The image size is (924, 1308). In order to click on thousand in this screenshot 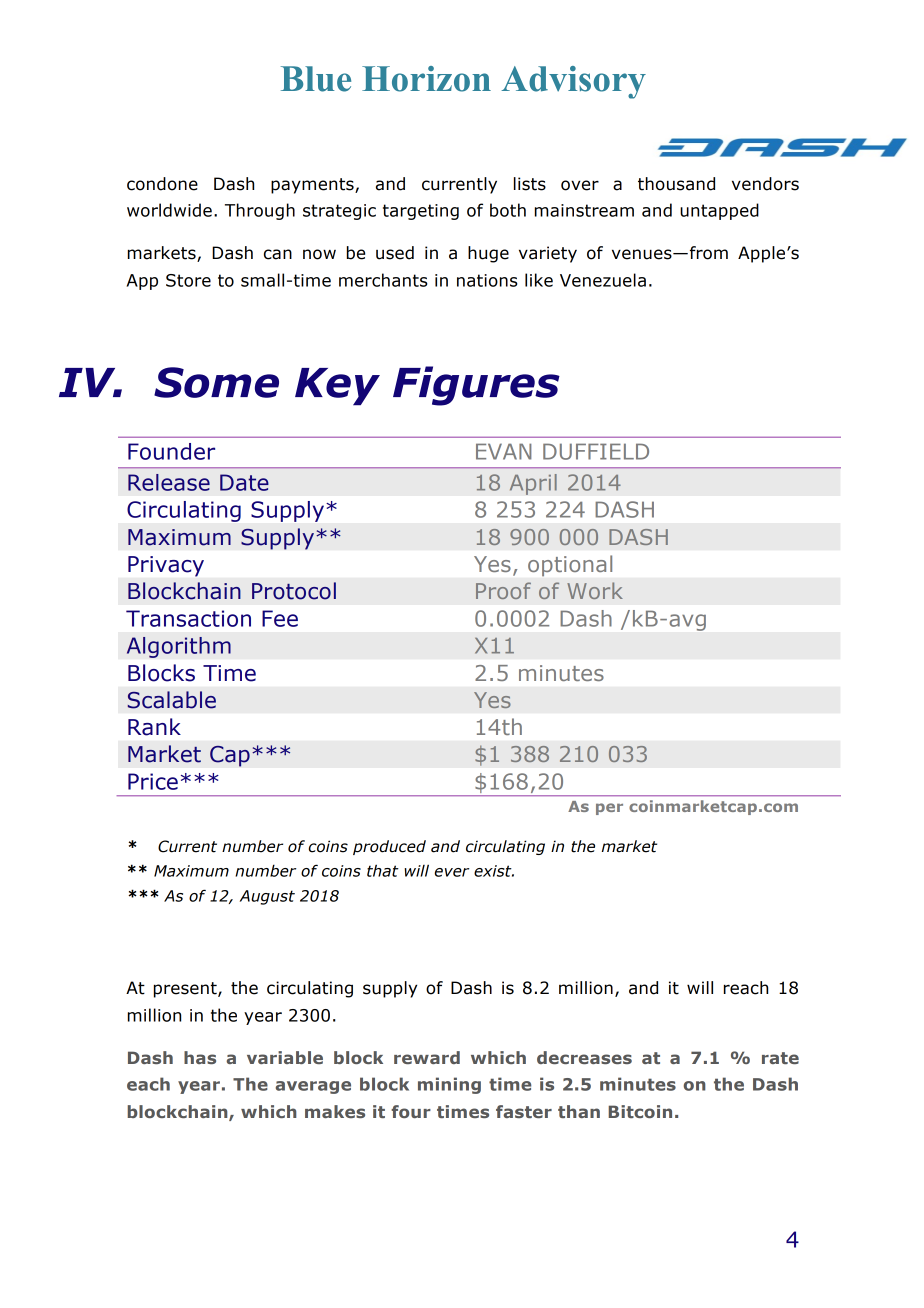, I will do `click(676, 184)`.
